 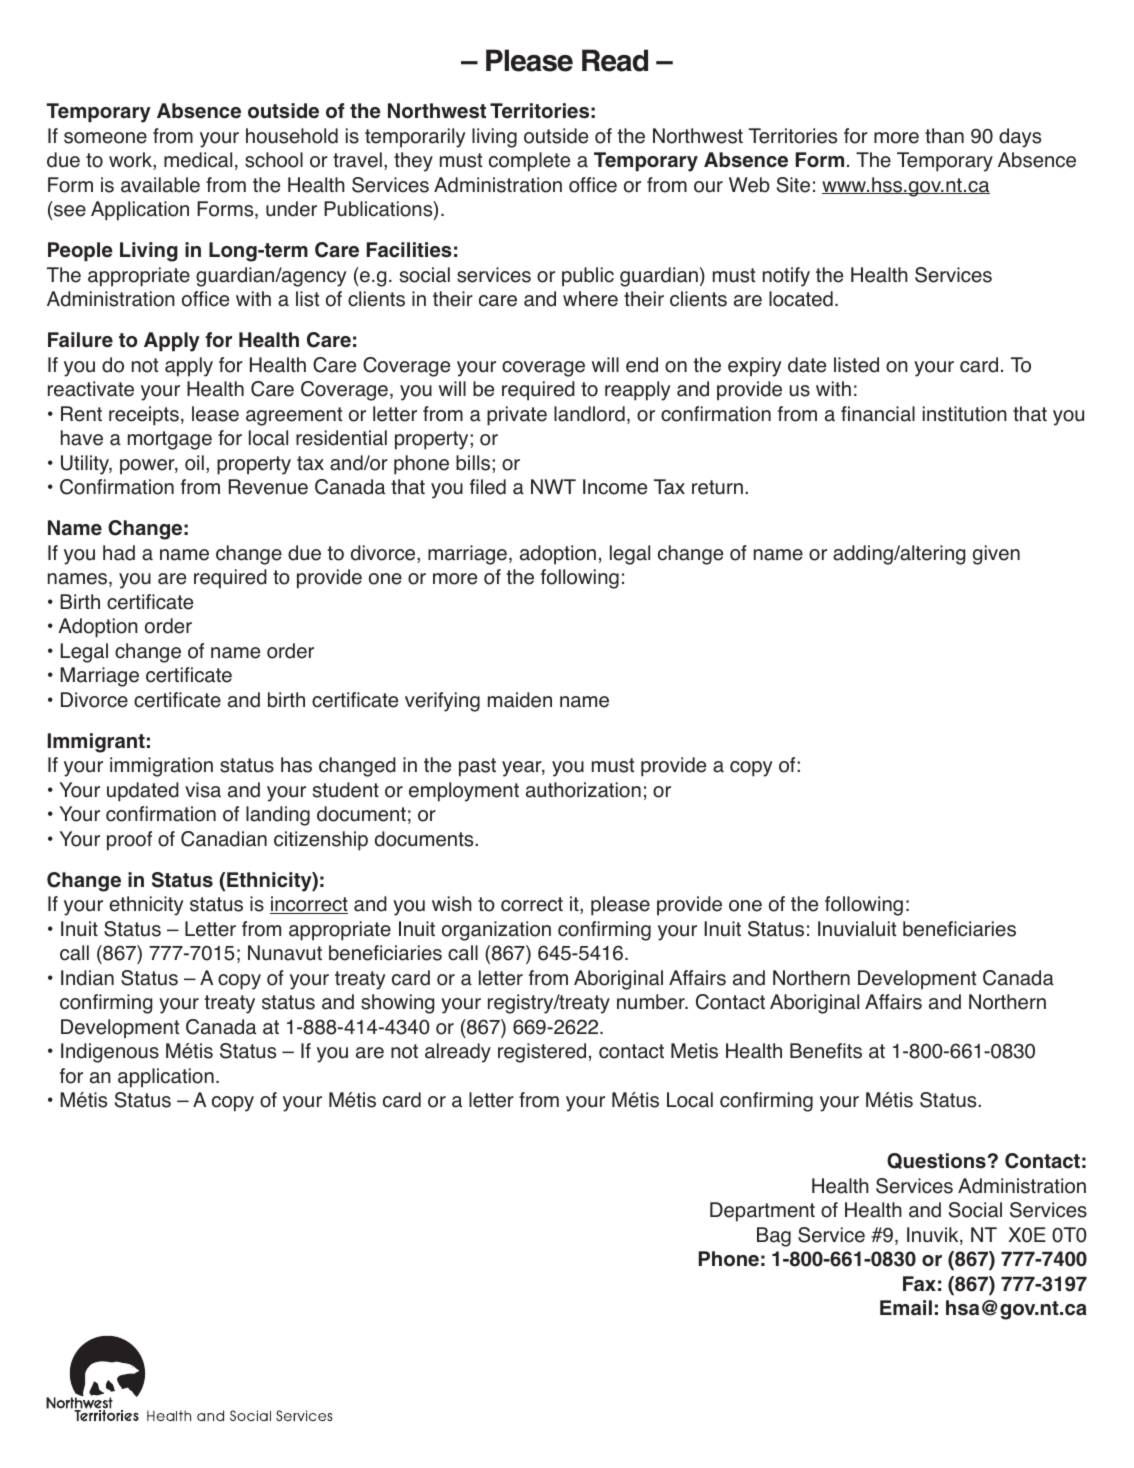 I want to click on NWT, so click(x=553, y=486).
